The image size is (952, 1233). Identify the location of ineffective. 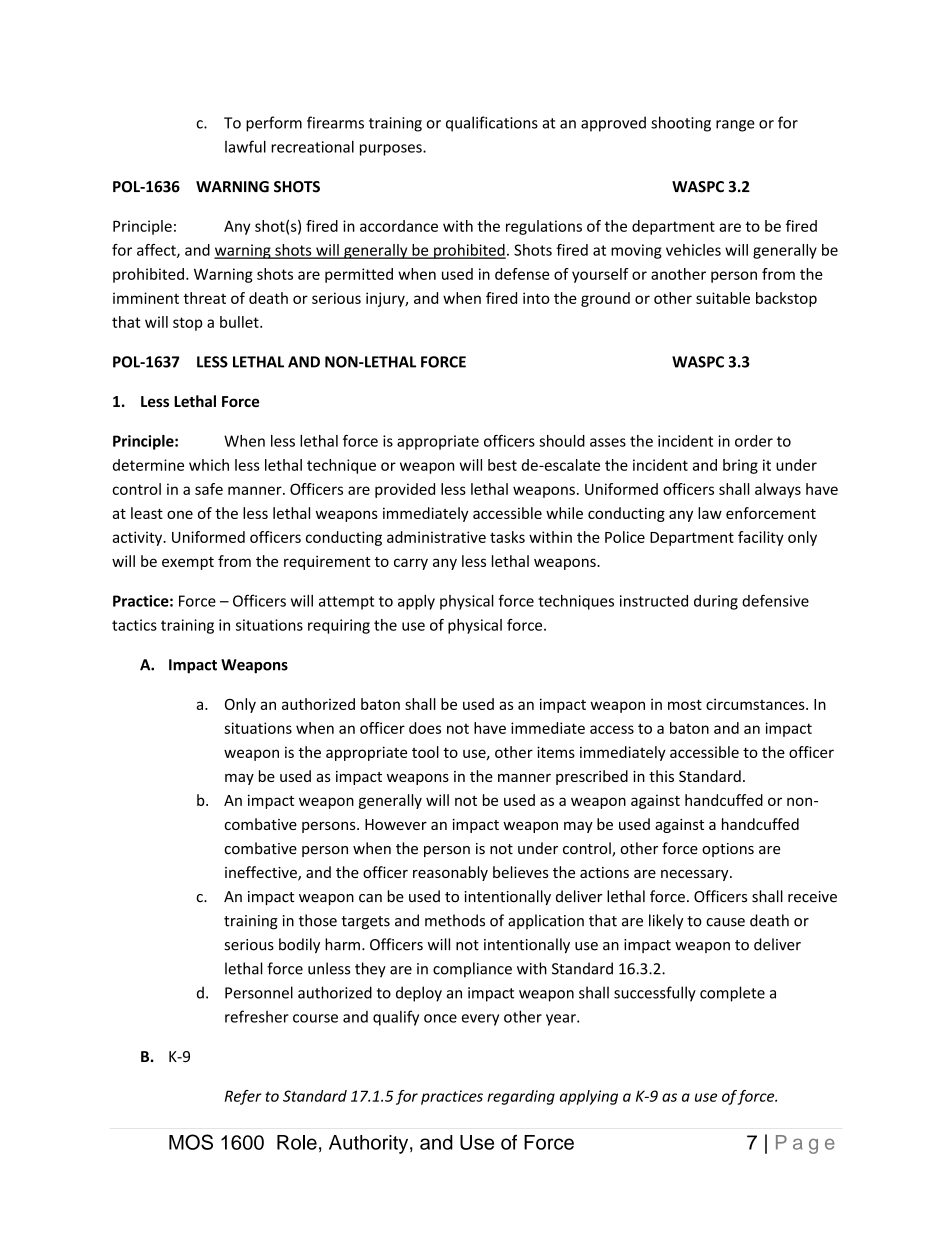
(262, 873).
